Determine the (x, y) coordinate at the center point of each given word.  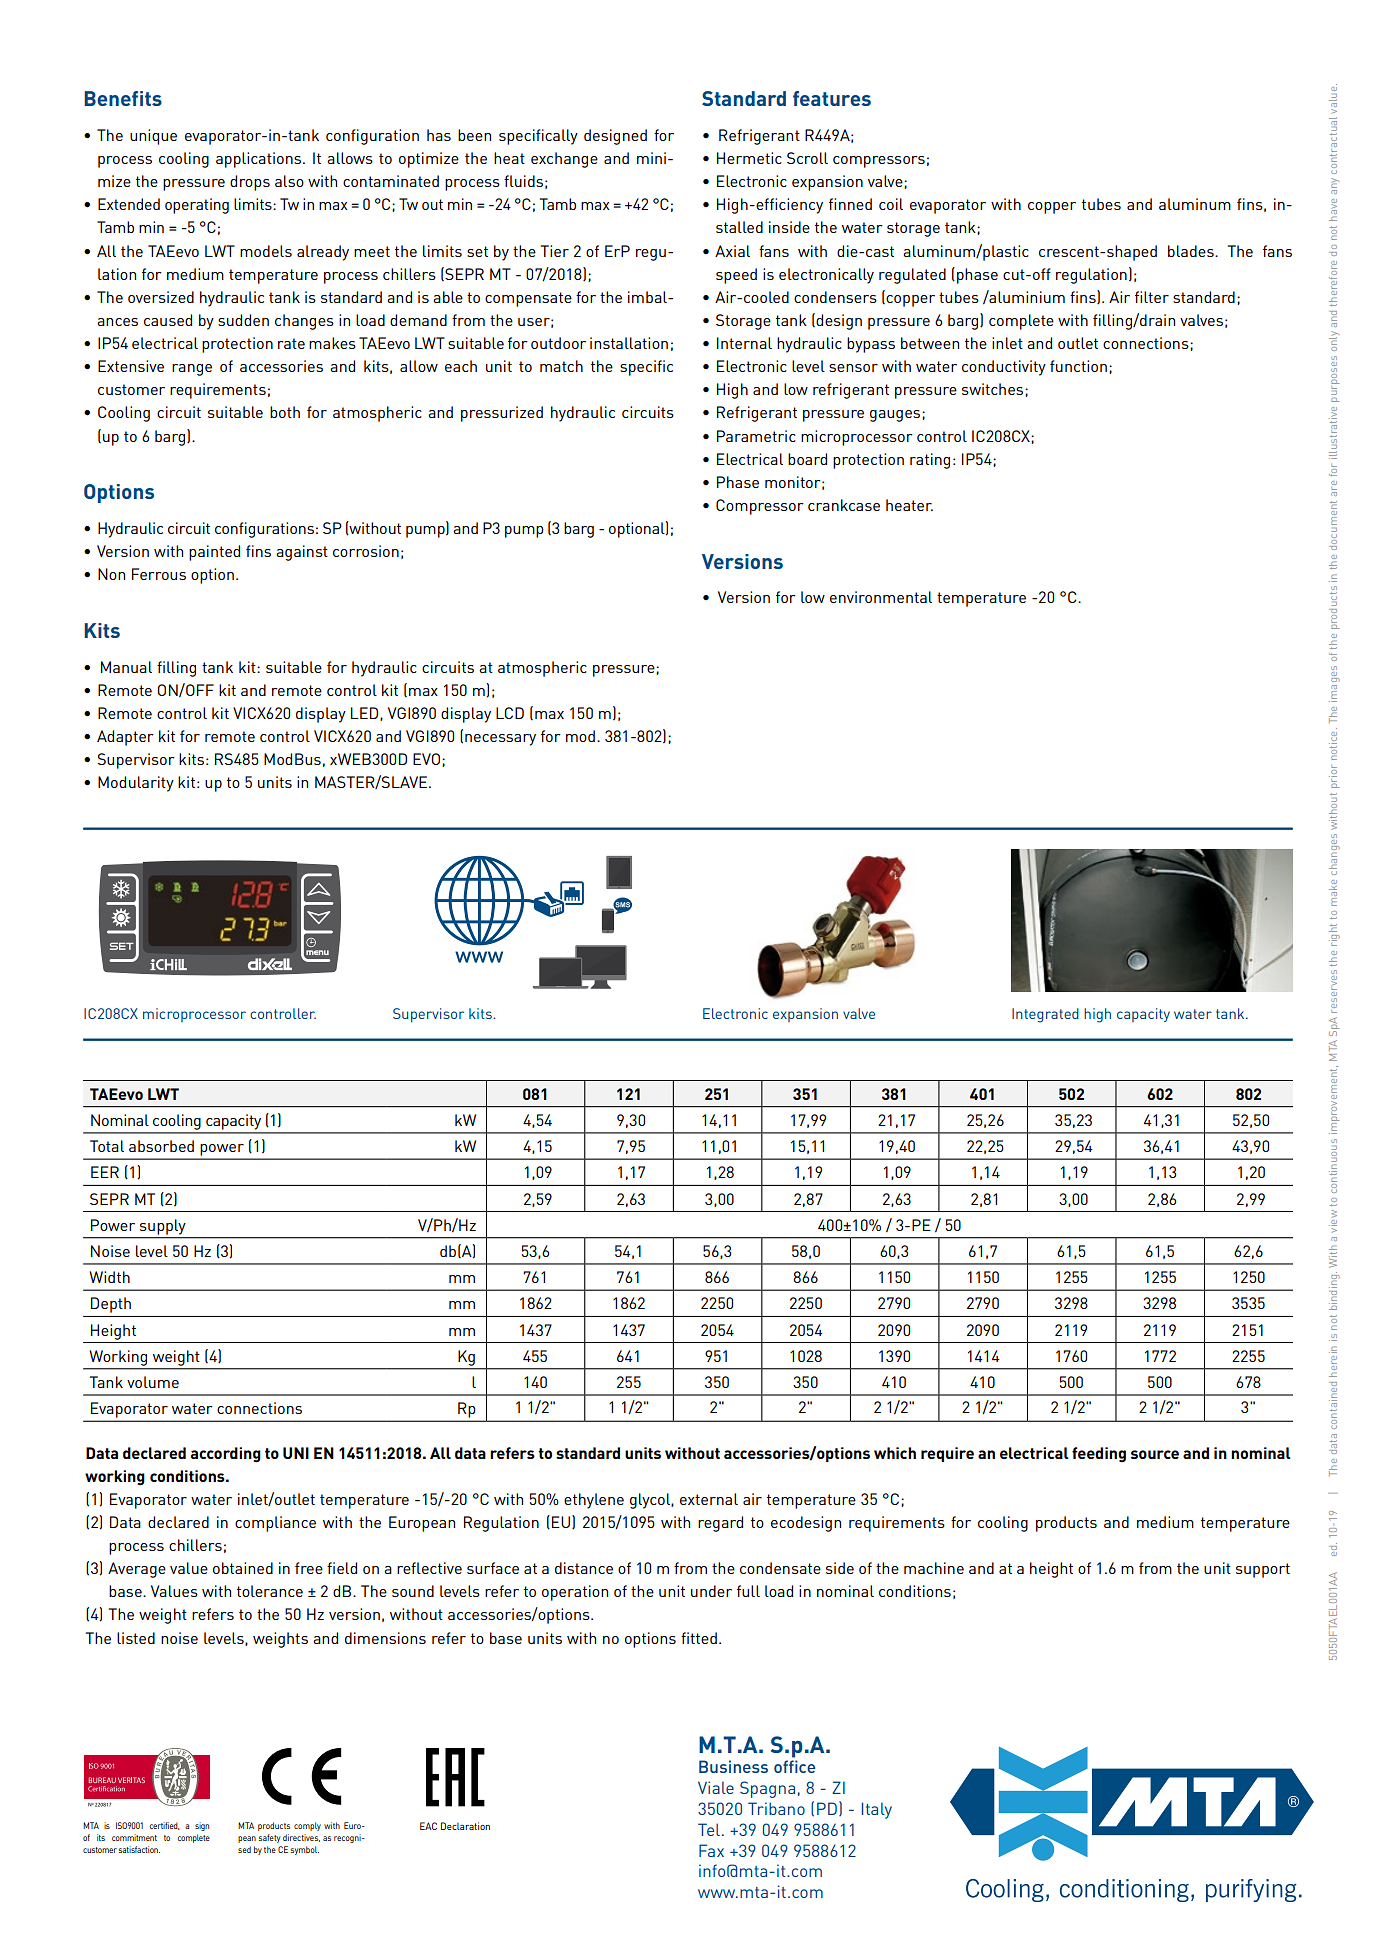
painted (214, 553)
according (226, 1454)
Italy (877, 1810)
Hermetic (749, 158)
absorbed (161, 1146)
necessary (500, 740)
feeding (1099, 1454)
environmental (881, 597)
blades (1192, 251)
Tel (709, 1829)
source (1155, 1454)
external (709, 1499)
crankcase (844, 505)
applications (260, 160)
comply (307, 1826)
